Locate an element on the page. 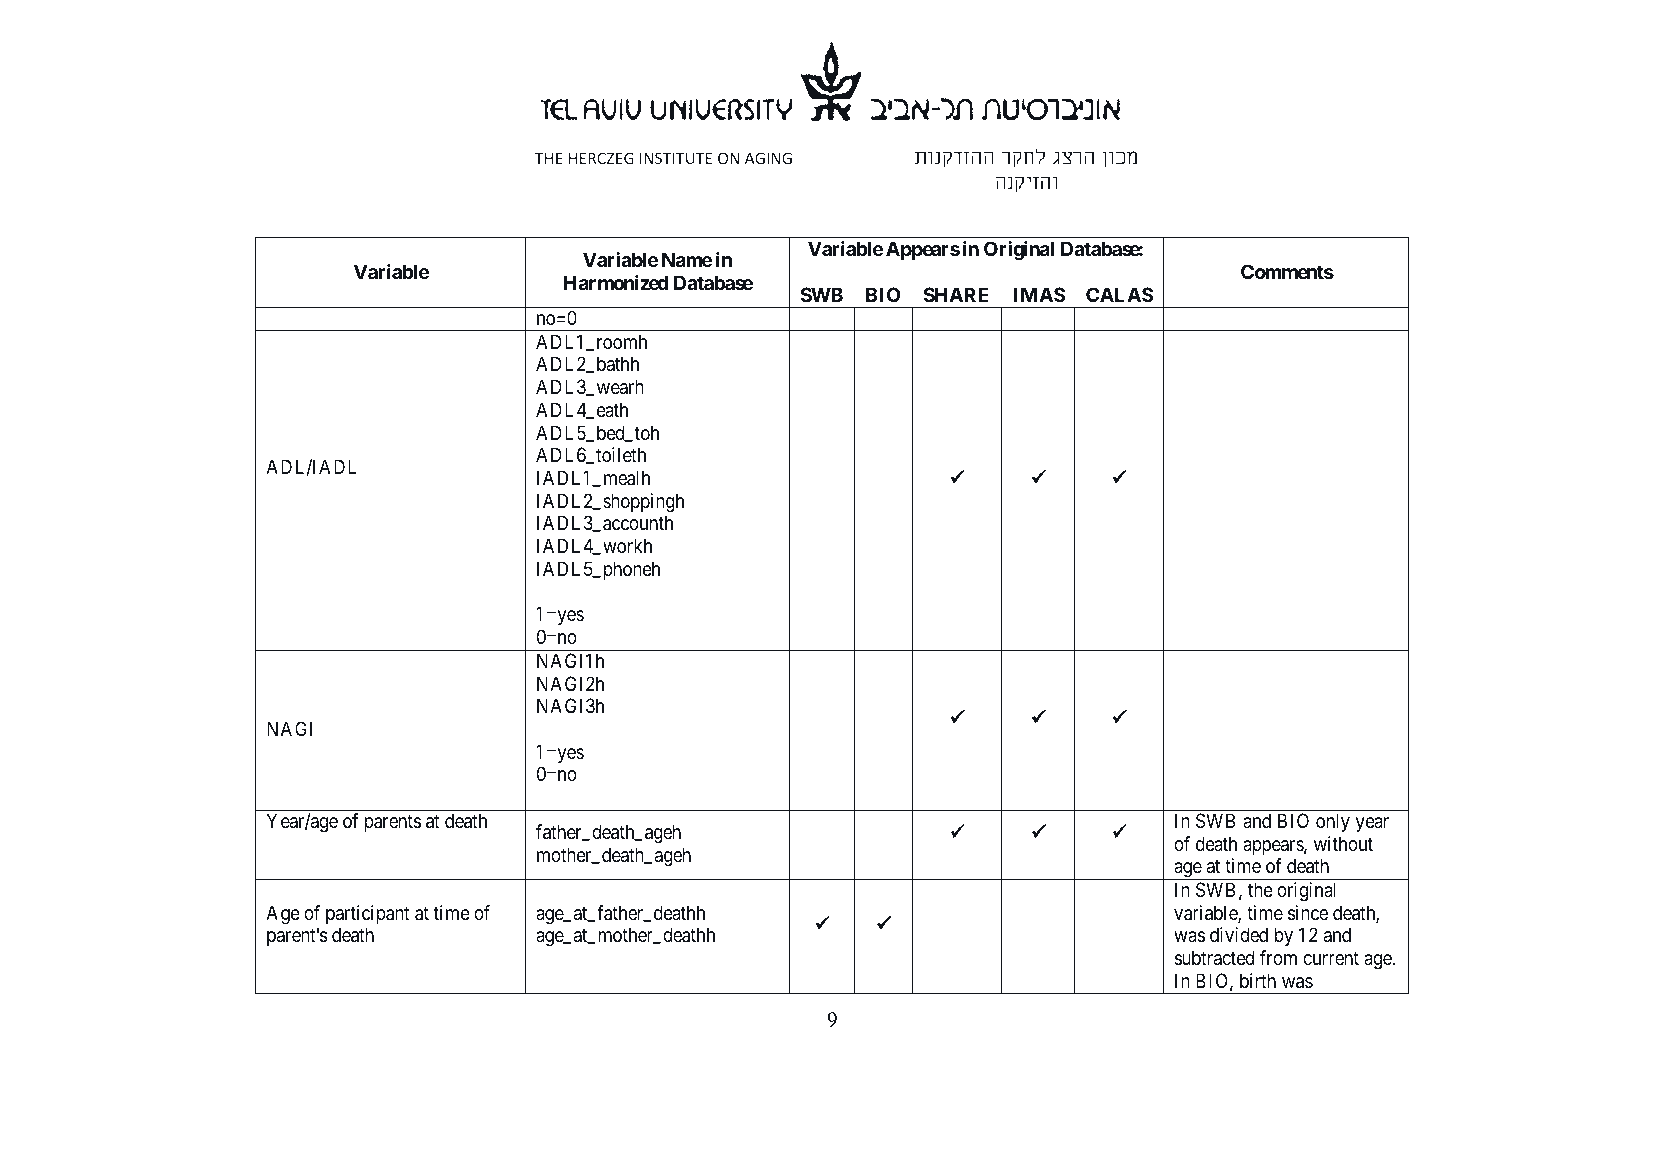 The height and width of the page is (1176, 1664). from is located at coordinates (1278, 957).
